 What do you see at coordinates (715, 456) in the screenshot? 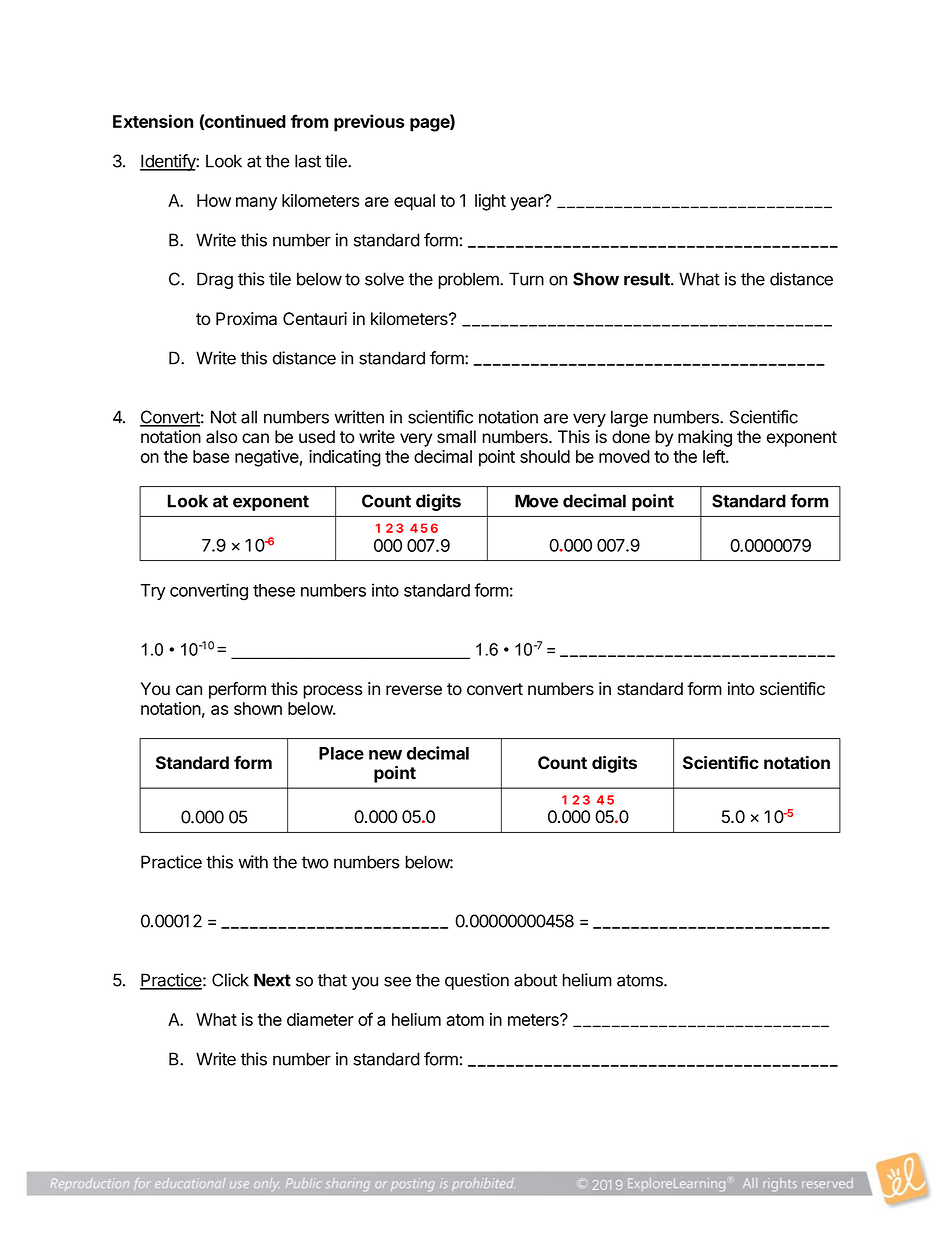
I see `left` at bounding box center [715, 456].
